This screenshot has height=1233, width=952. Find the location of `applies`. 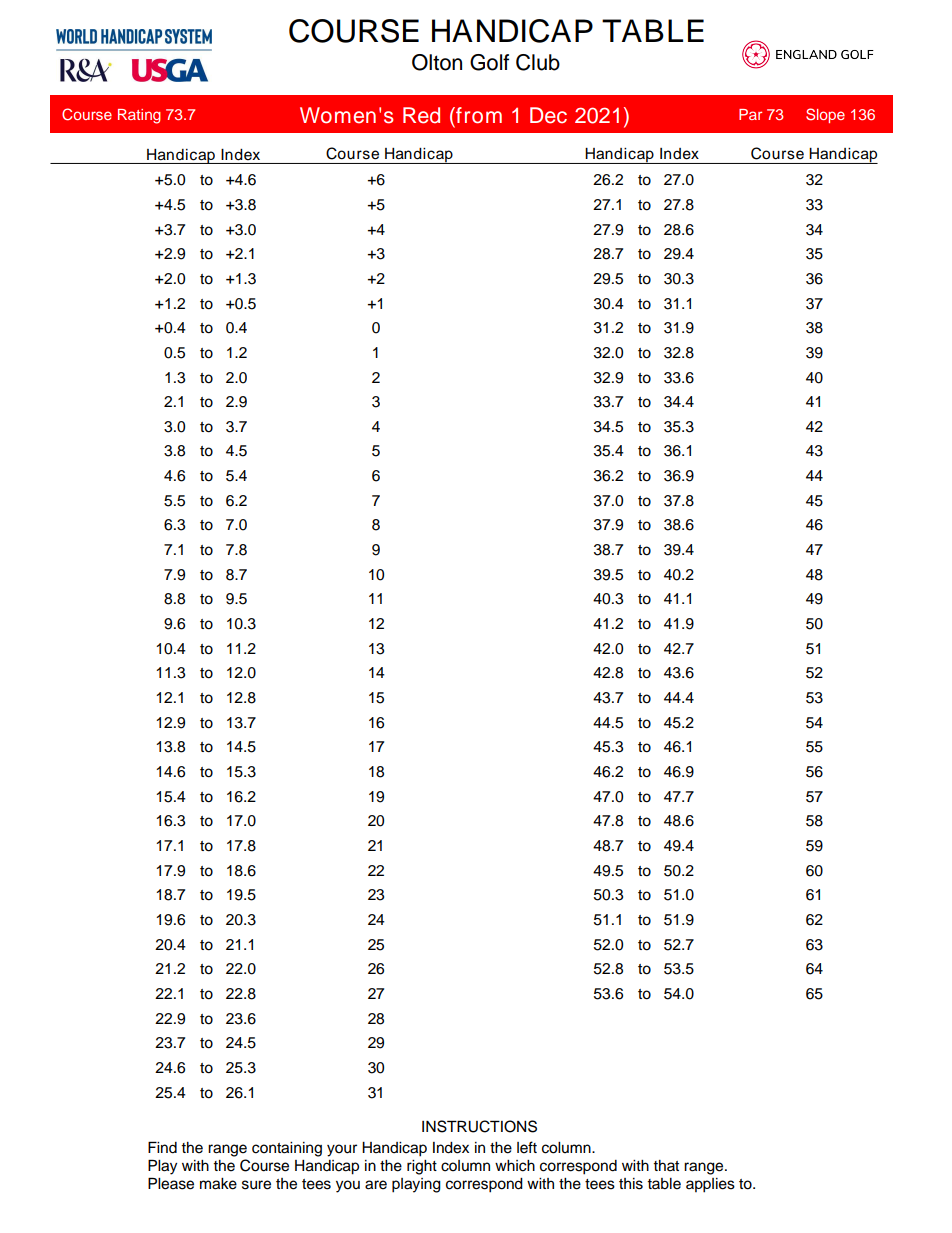

applies is located at coordinates (710, 1185).
